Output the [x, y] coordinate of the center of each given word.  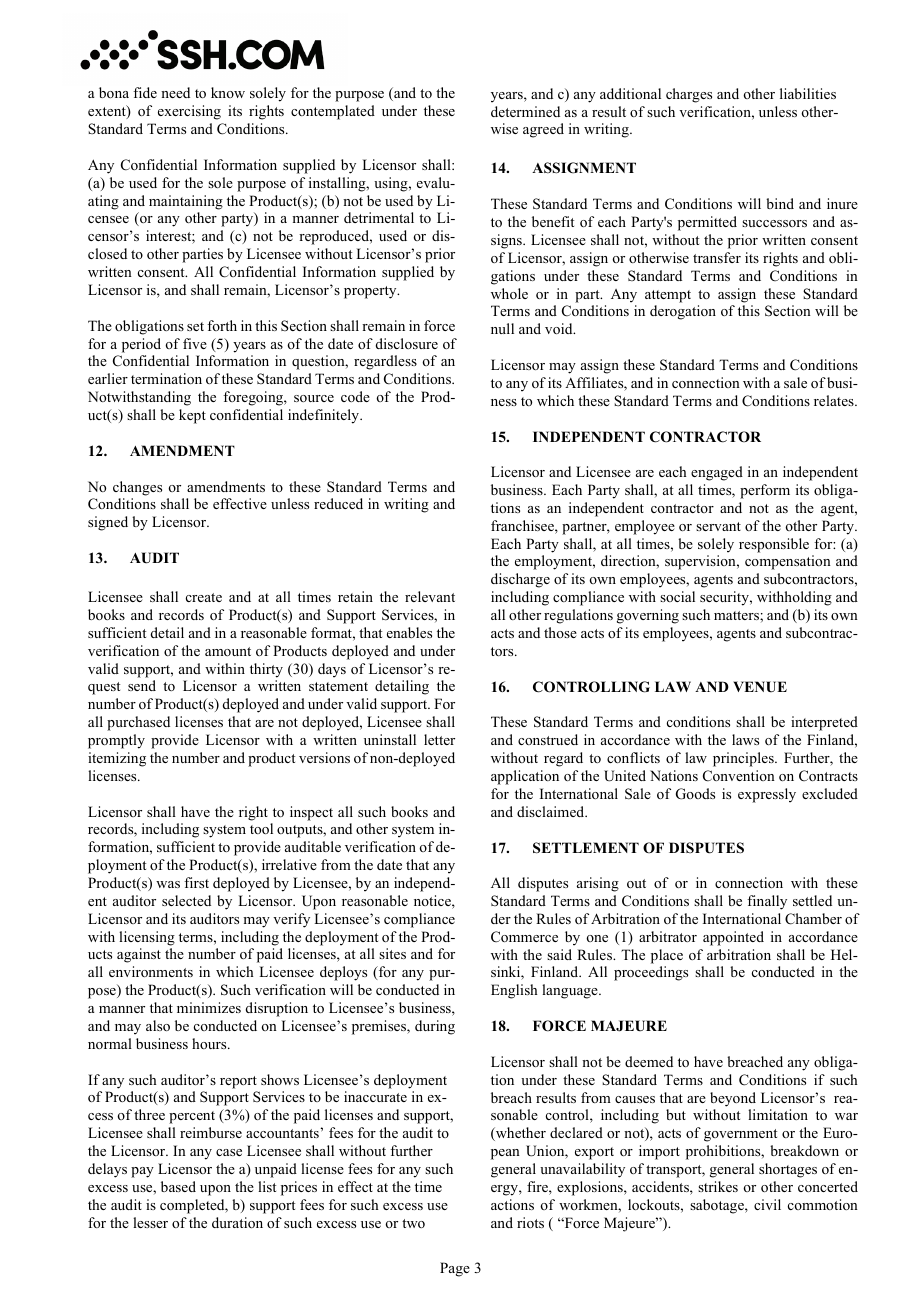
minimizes [209, 1007]
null [502, 328]
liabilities [808, 93]
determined [525, 111]
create [204, 597]
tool [261, 828]
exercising [189, 112]
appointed [733, 938]
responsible [774, 545]
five [195, 343]
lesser [150, 1222]
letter [439, 739]
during [435, 1027]
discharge [520, 580]
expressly [767, 795]
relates [835, 400]
